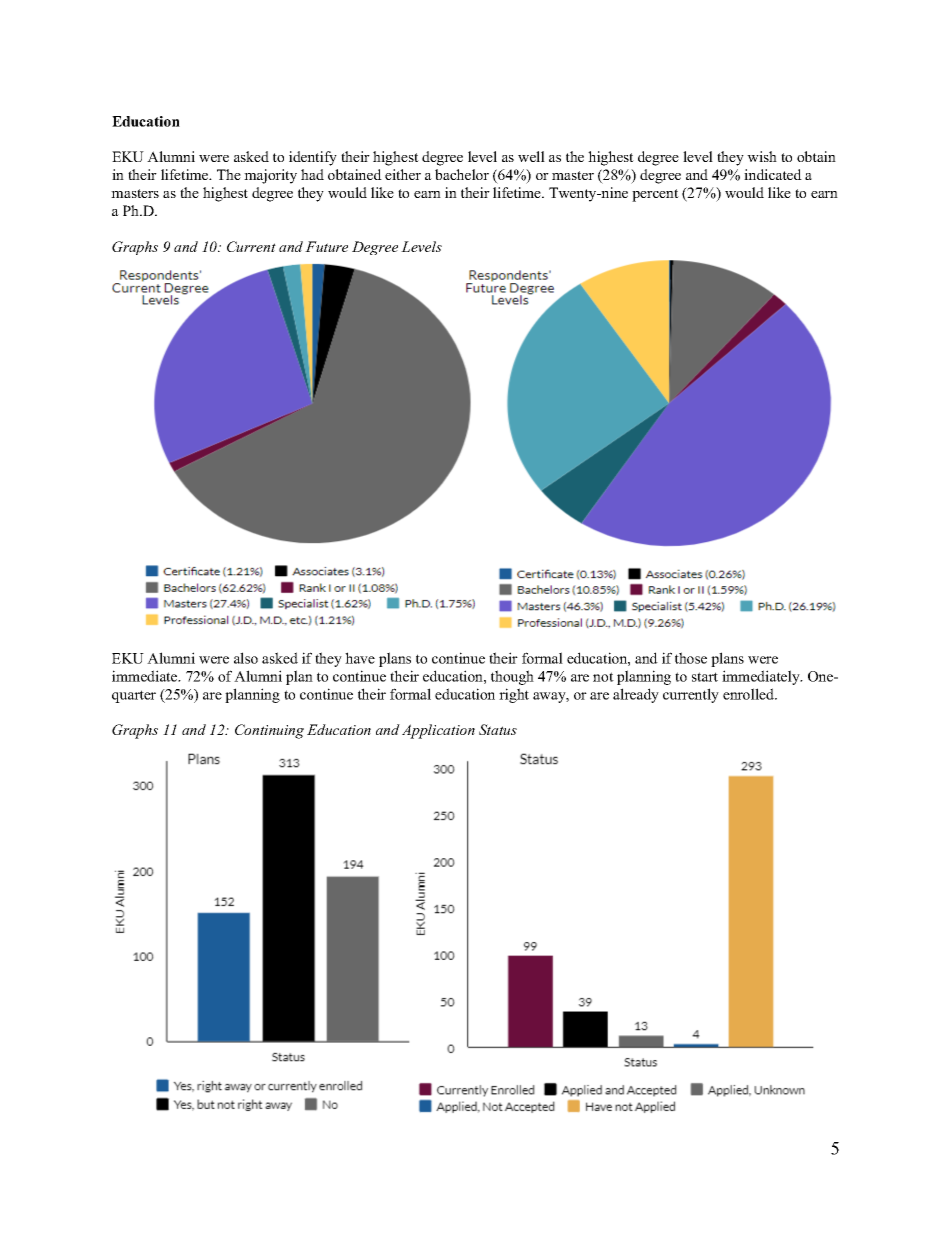  What do you see at coordinates (246, 658) in the screenshot?
I see `also` at bounding box center [246, 658].
